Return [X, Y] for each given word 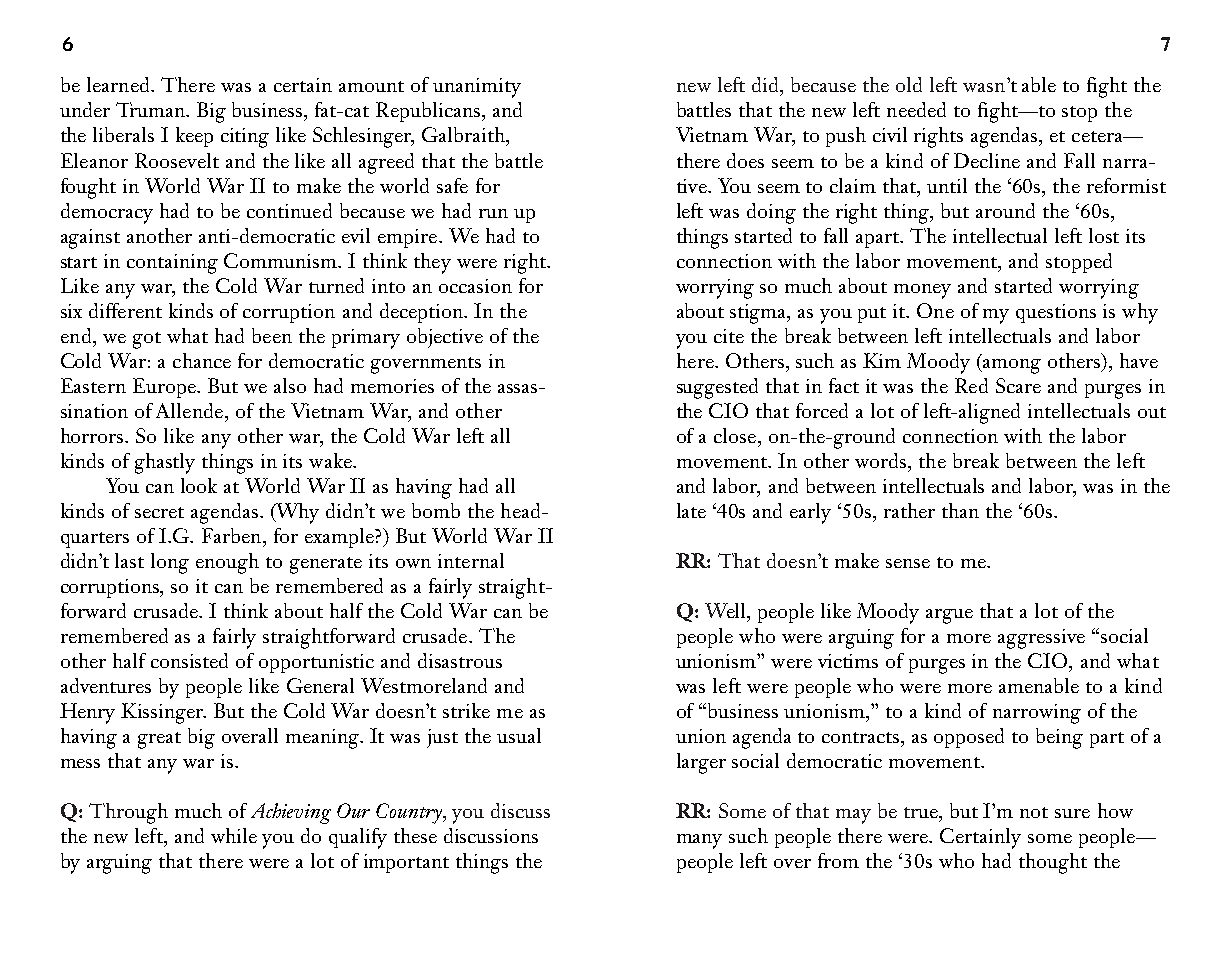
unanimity [477, 88]
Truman [152, 109]
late [691, 510]
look [199, 485]
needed [916, 109]
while [234, 835]
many [699, 841]
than [960, 510]
